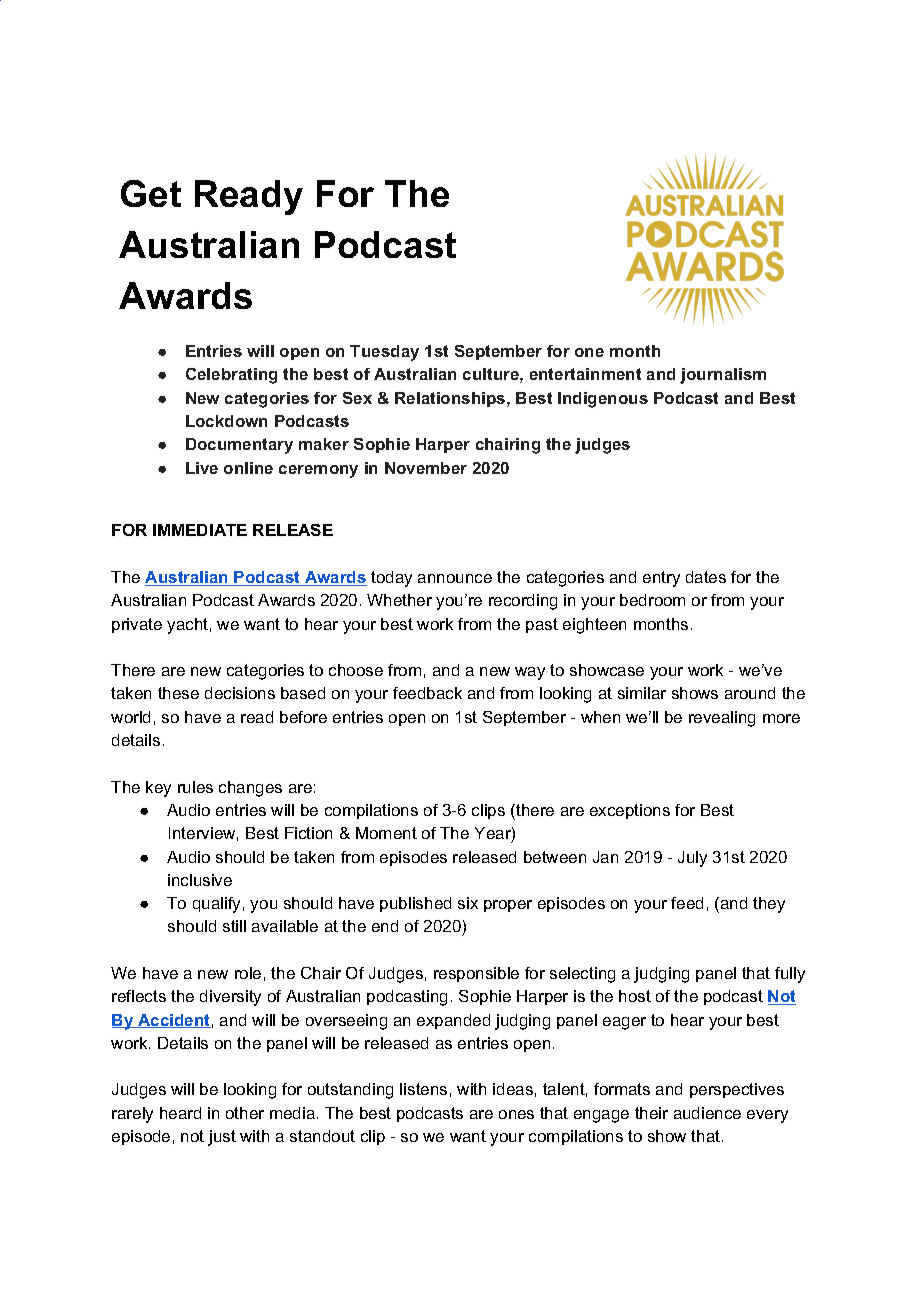 The width and height of the document is (924, 1308). Describe the element at coordinates (195, 787) in the document. I see `rules` at that location.
